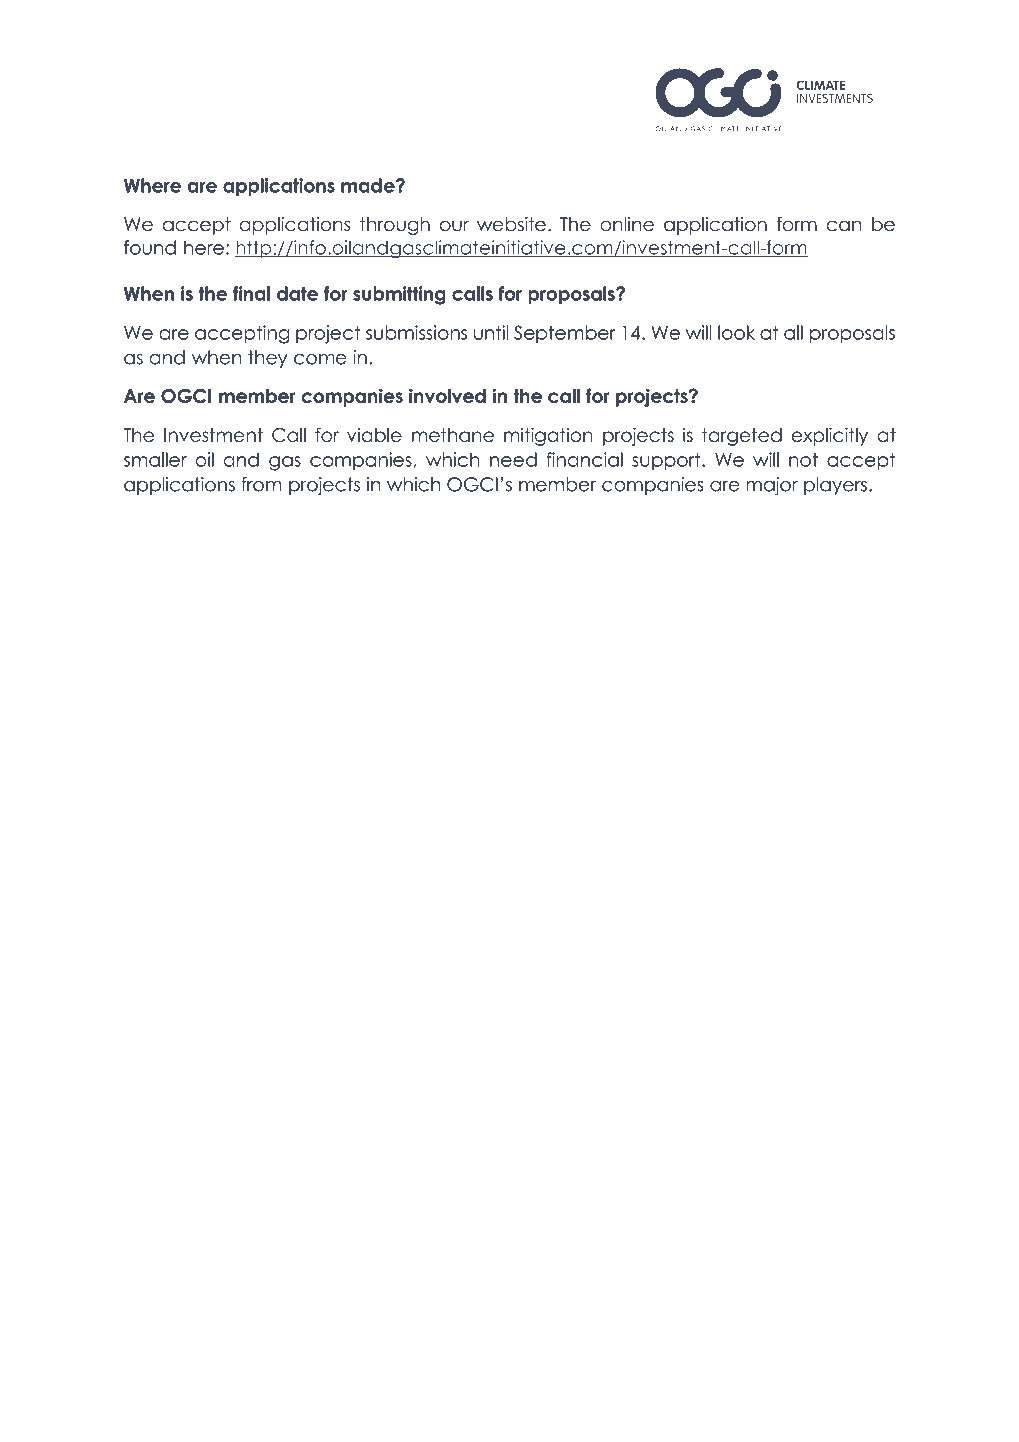  Describe the element at coordinates (261, 484) in the image. I see `from` at that location.
